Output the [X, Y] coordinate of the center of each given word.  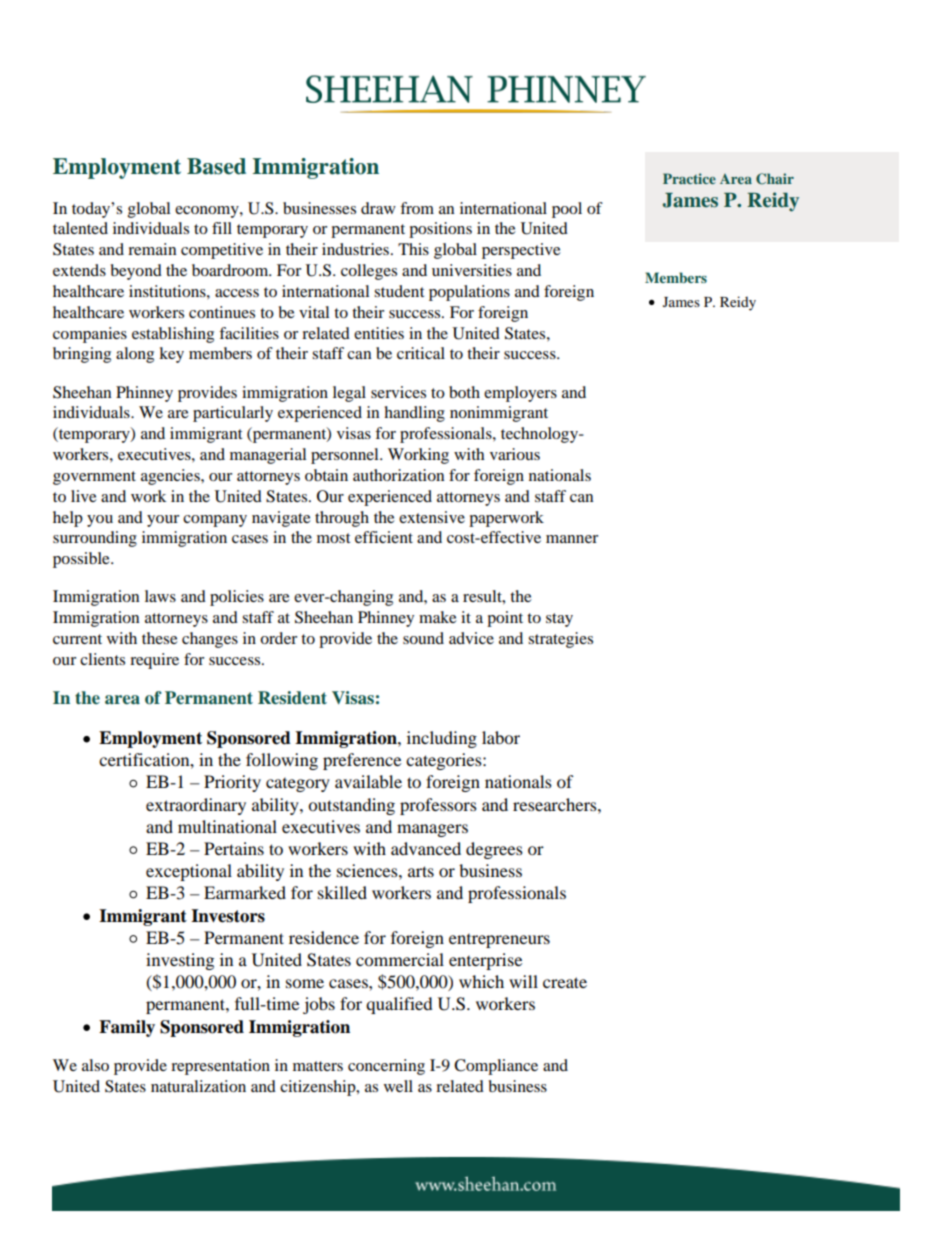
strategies [560, 640]
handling [414, 414]
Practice [689, 178]
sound [423, 638]
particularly [233, 414]
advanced [426, 848]
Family [127, 1028]
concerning [386, 1067]
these [160, 638]
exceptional [189, 872]
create [565, 982]
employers [520, 394]
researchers [556, 804]
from [417, 208]
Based [216, 166]
